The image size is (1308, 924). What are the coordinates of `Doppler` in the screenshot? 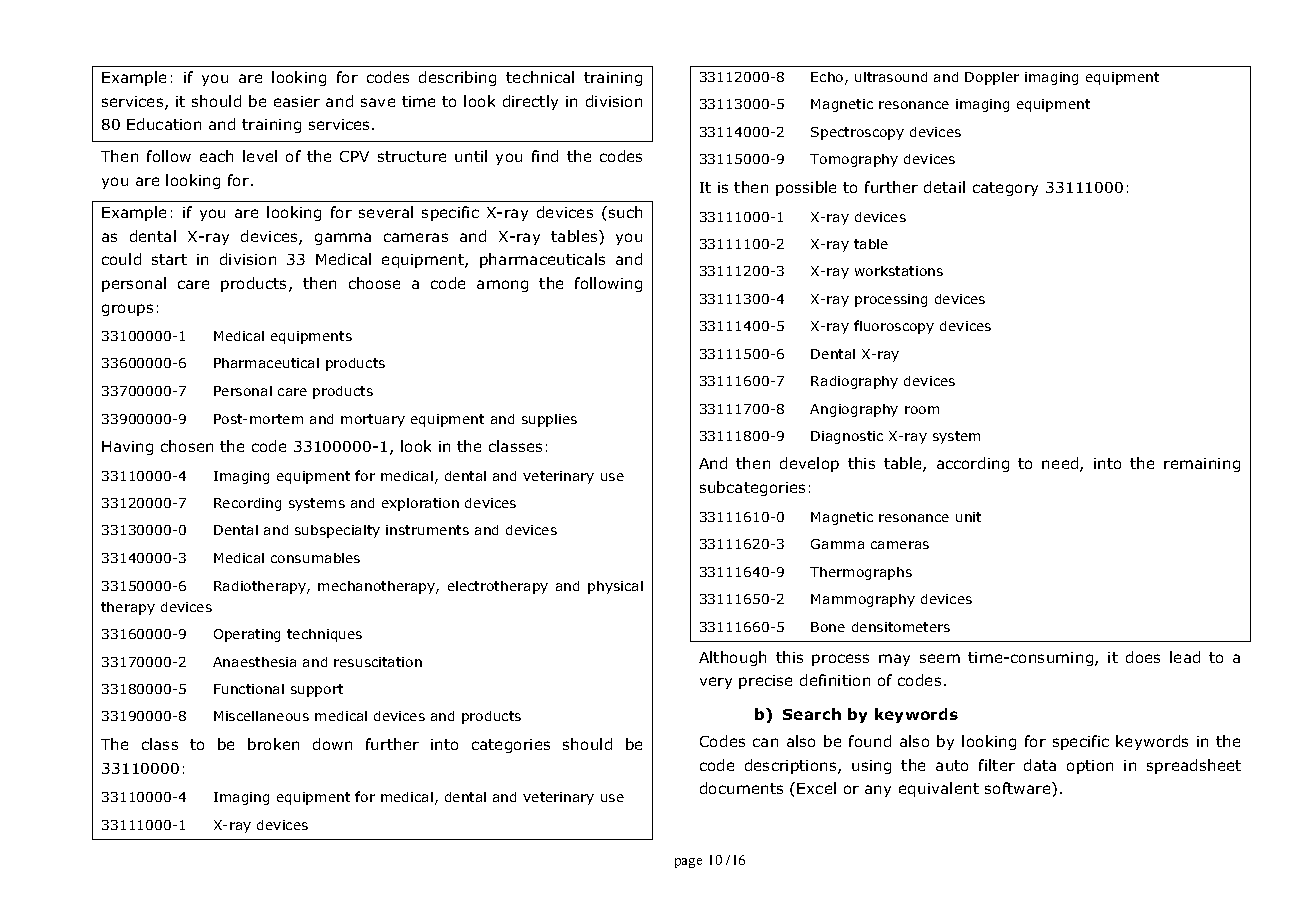 It's located at (992, 78).
